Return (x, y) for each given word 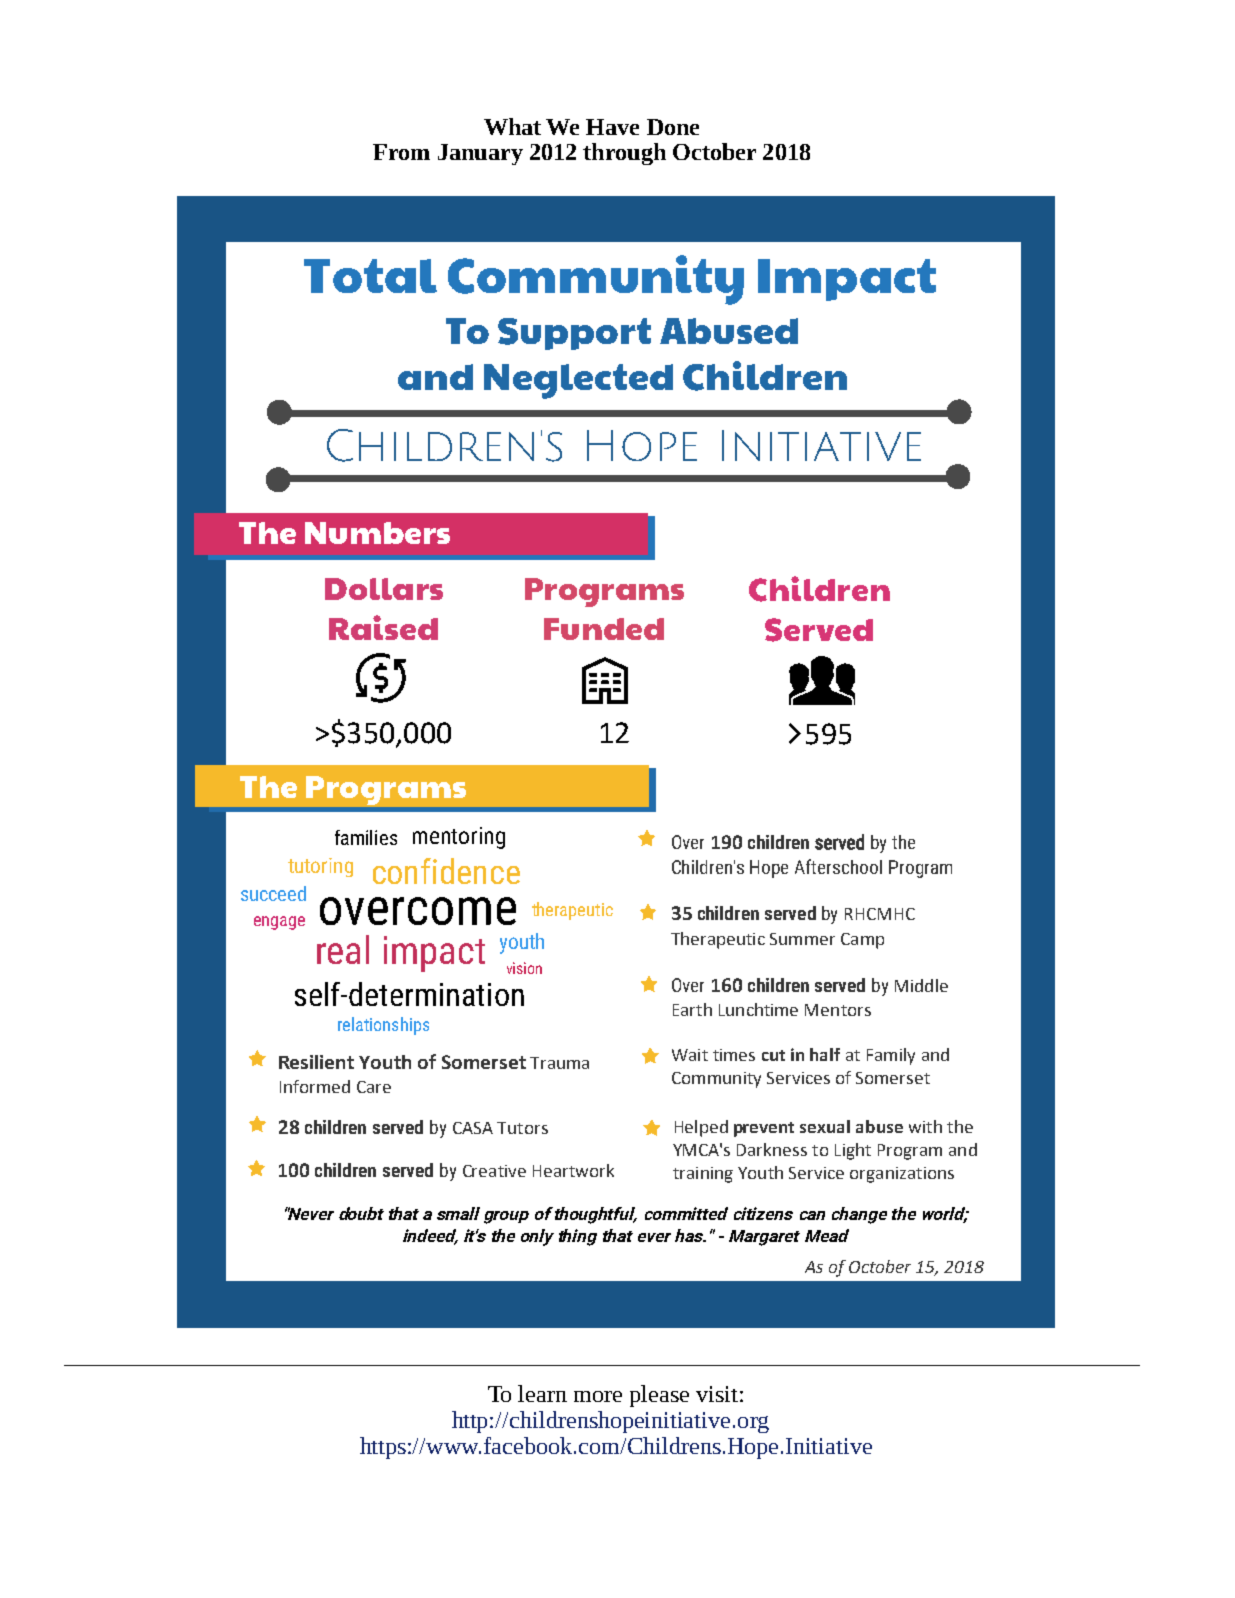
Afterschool (838, 866)
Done (673, 127)
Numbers (377, 533)
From (401, 152)
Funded (604, 629)
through (624, 154)
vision (524, 968)
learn (542, 1393)
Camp (862, 941)
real (343, 949)
